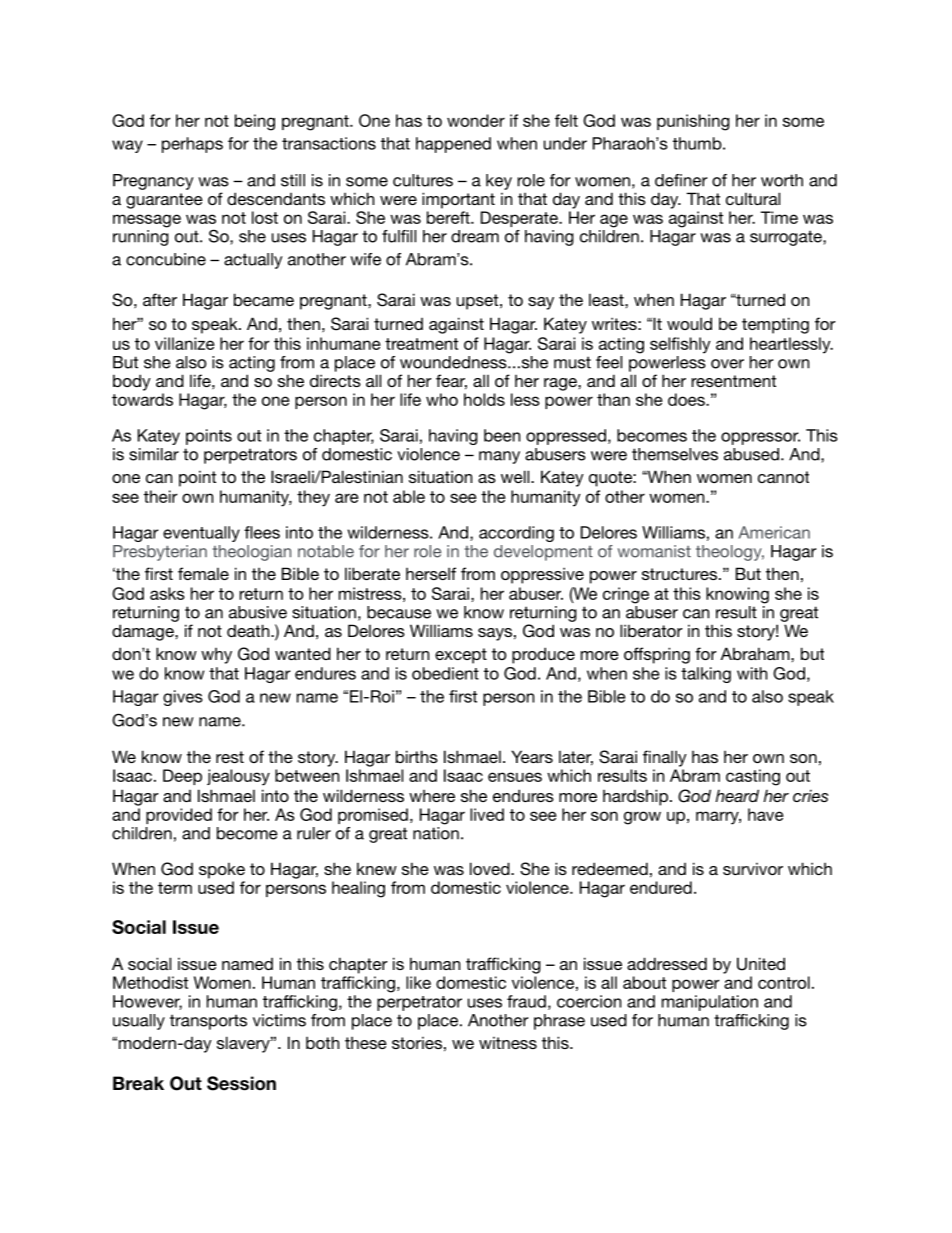 Image resolution: width=952 pixels, height=1233 pixels. What do you see at coordinates (203, 573) in the page?
I see `female` at bounding box center [203, 573].
